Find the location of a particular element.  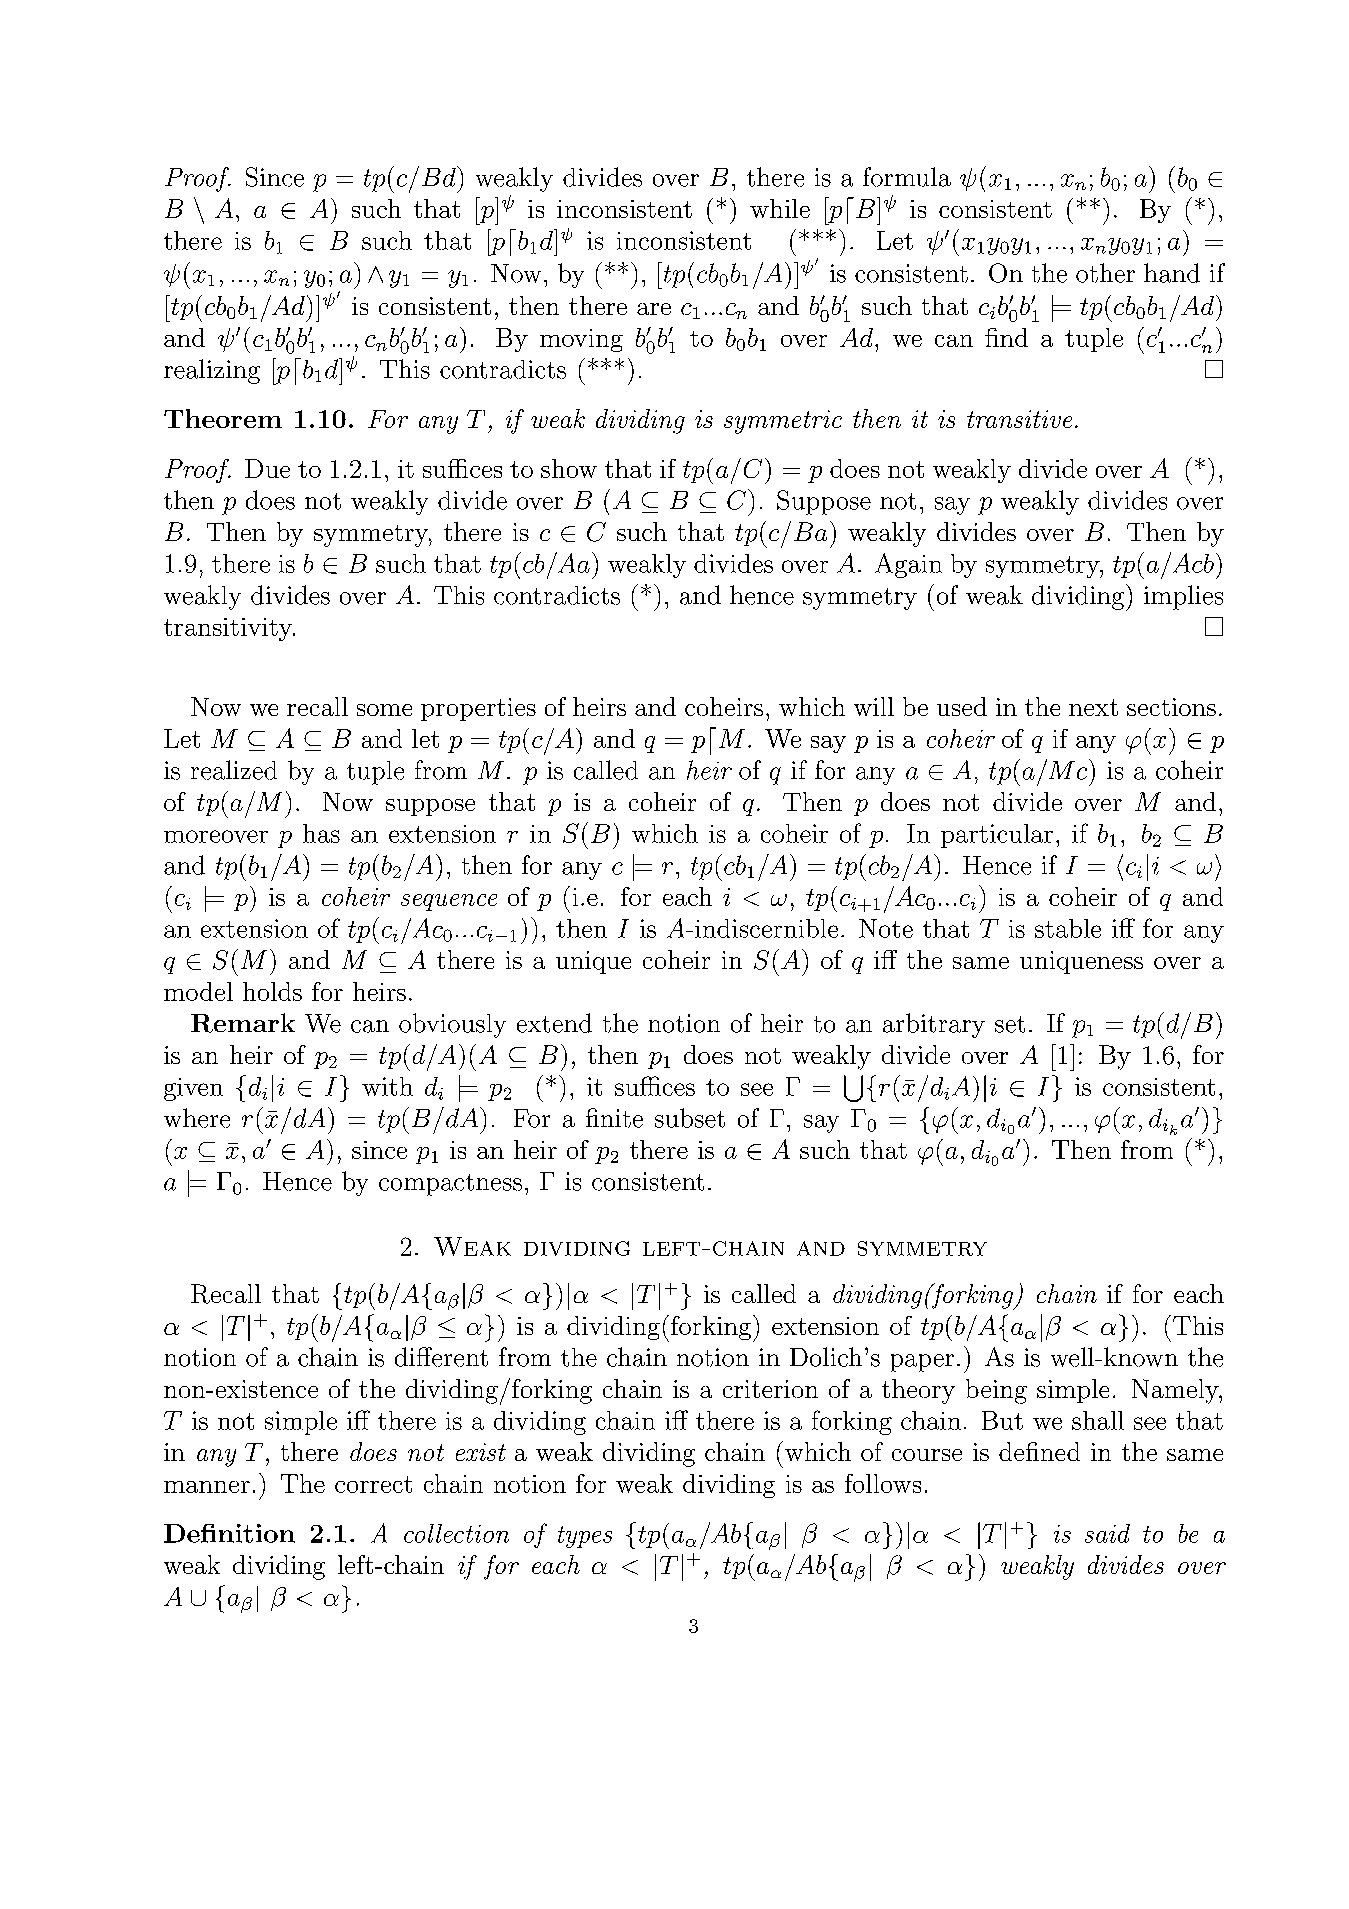

particular is located at coordinates (997, 836).
